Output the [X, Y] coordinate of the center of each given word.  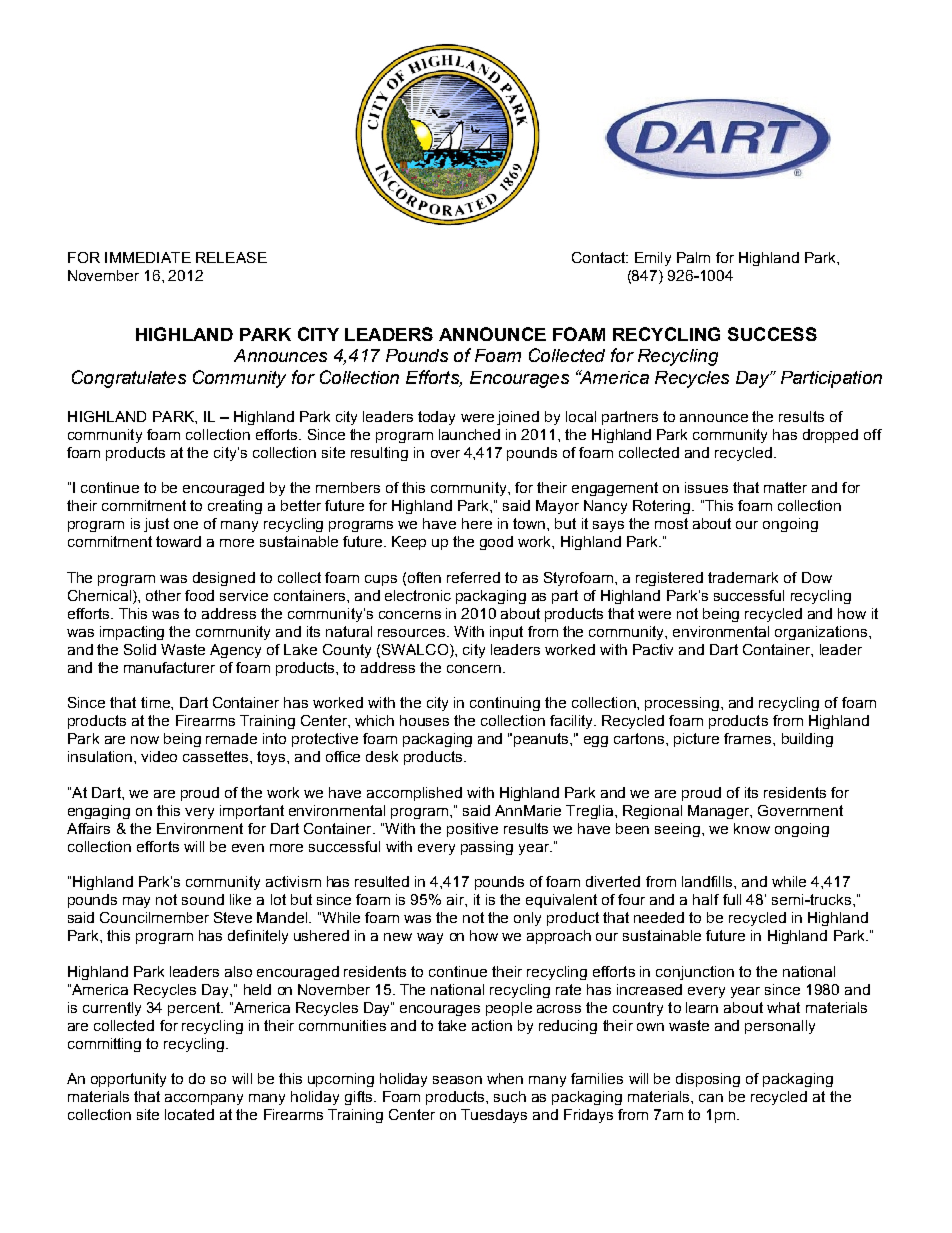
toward [178, 541]
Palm [693, 257]
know [752, 828]
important [252, 812]
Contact [599, 257]
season [457, 1080]
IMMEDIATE [148, 257]
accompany [204, 1099]
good [496, 543]
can [711, 1098]
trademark [743, 577]
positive [472, 830]
